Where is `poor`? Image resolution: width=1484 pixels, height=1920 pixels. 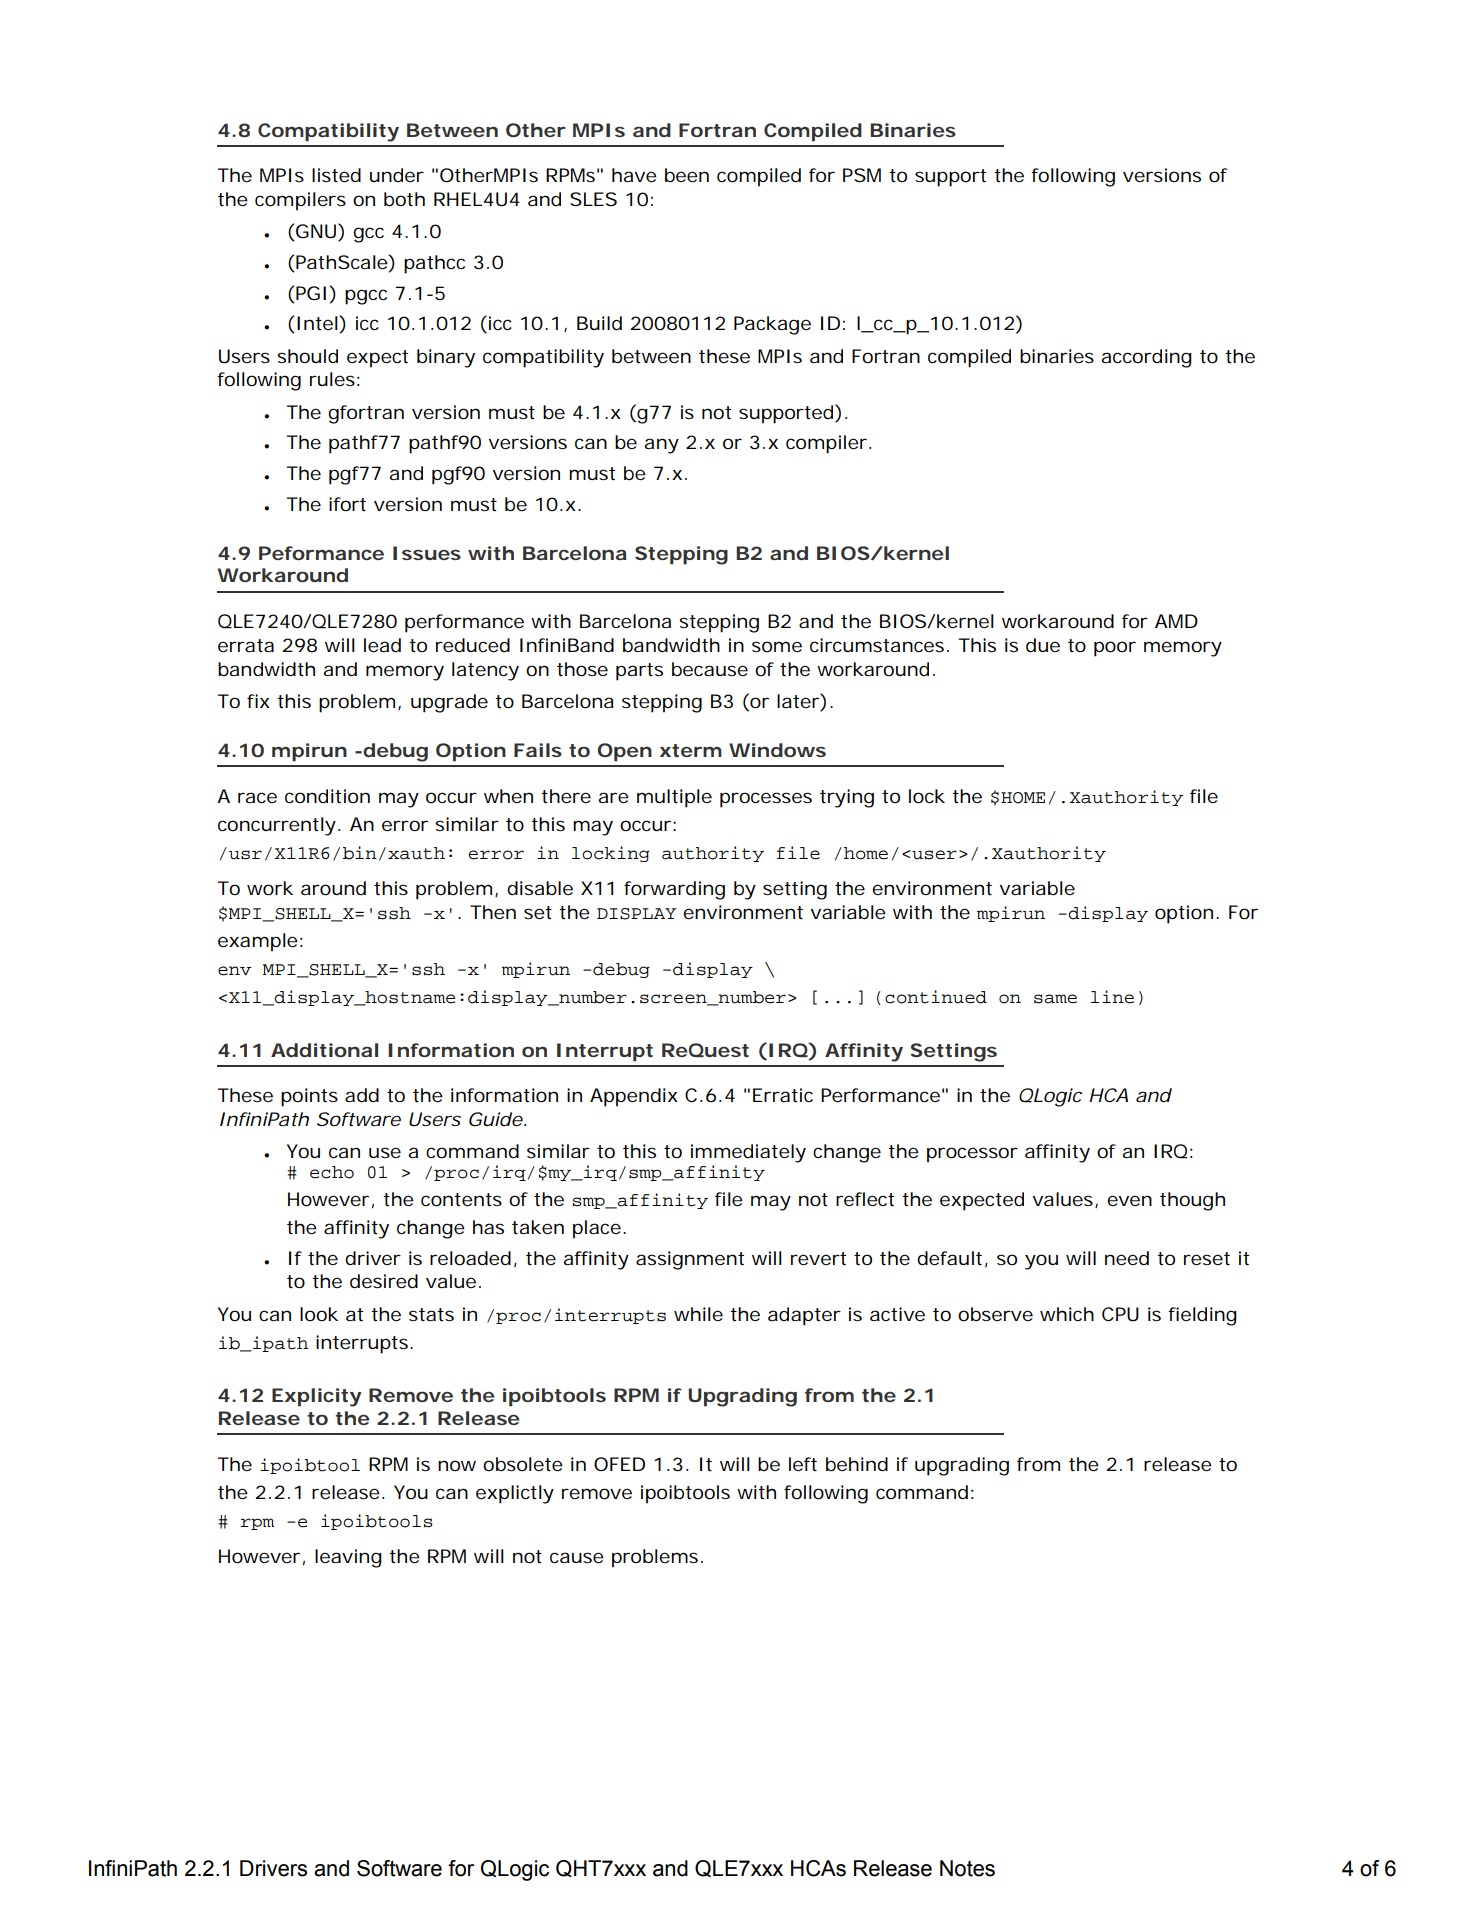
poor is located at coordinates (1115, 649).
